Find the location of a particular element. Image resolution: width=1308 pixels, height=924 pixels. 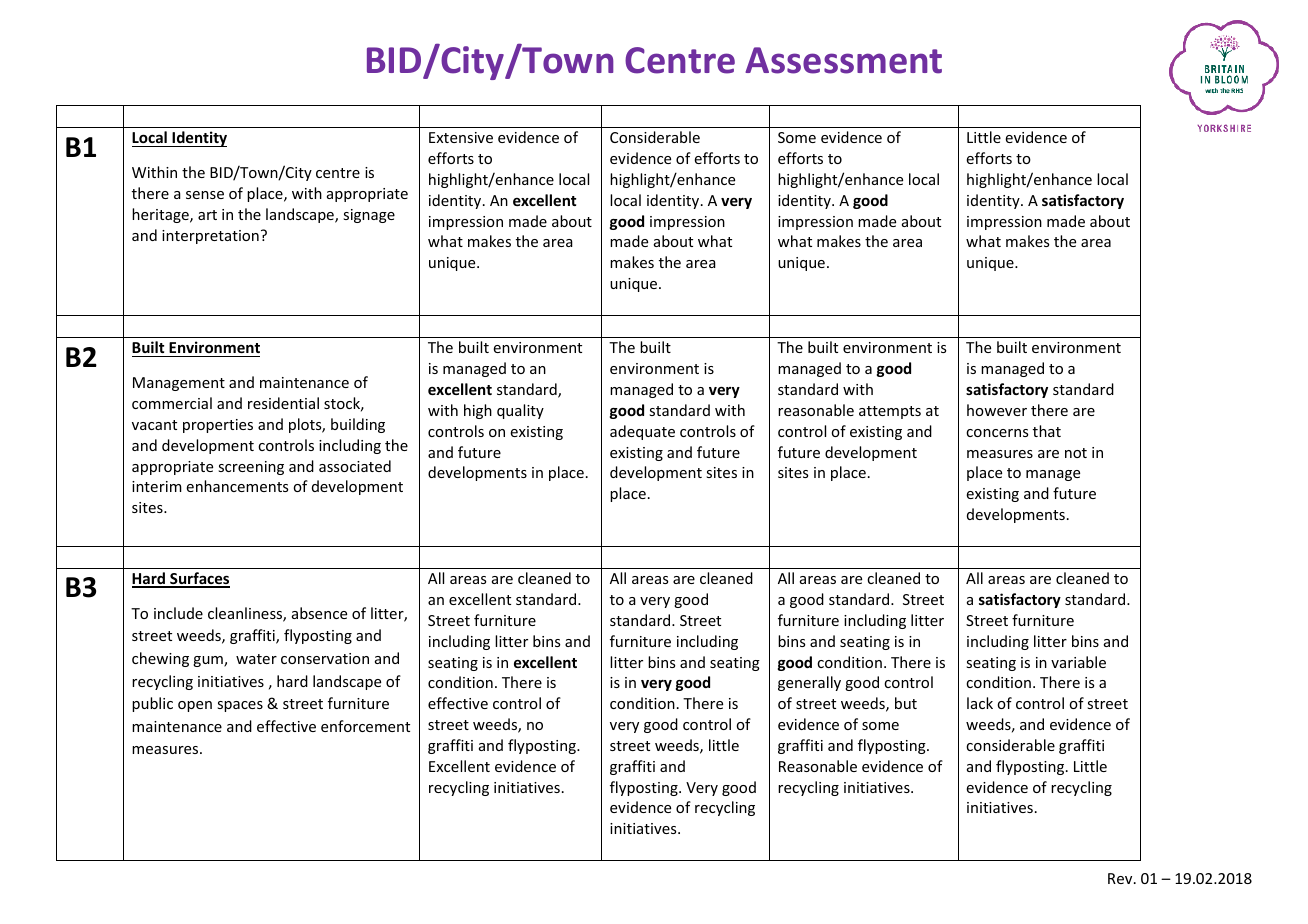

signage is located at coordinates (369, 216).
